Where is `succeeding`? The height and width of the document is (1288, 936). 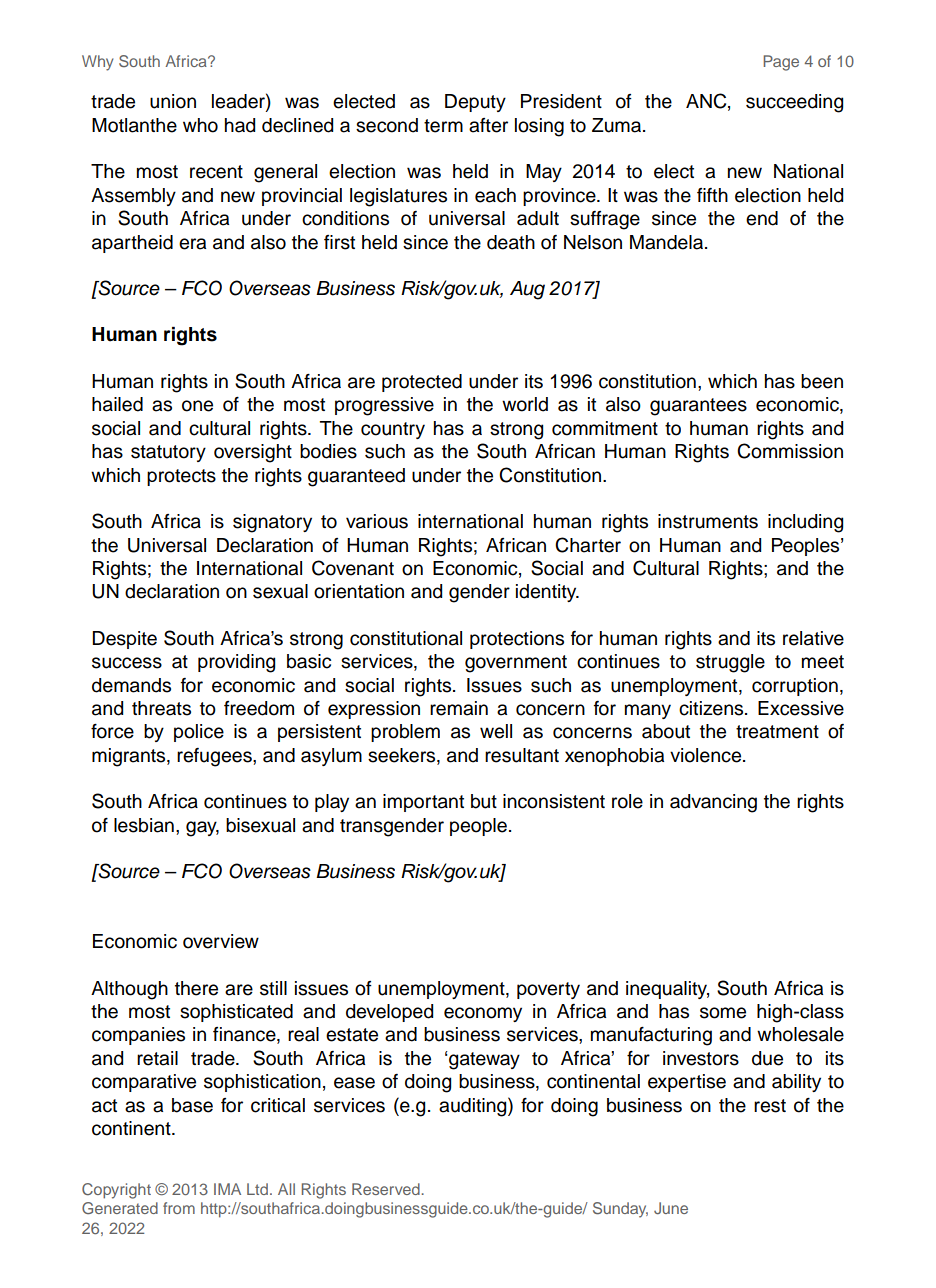
succeeding is located at coordinates (794, 103).
